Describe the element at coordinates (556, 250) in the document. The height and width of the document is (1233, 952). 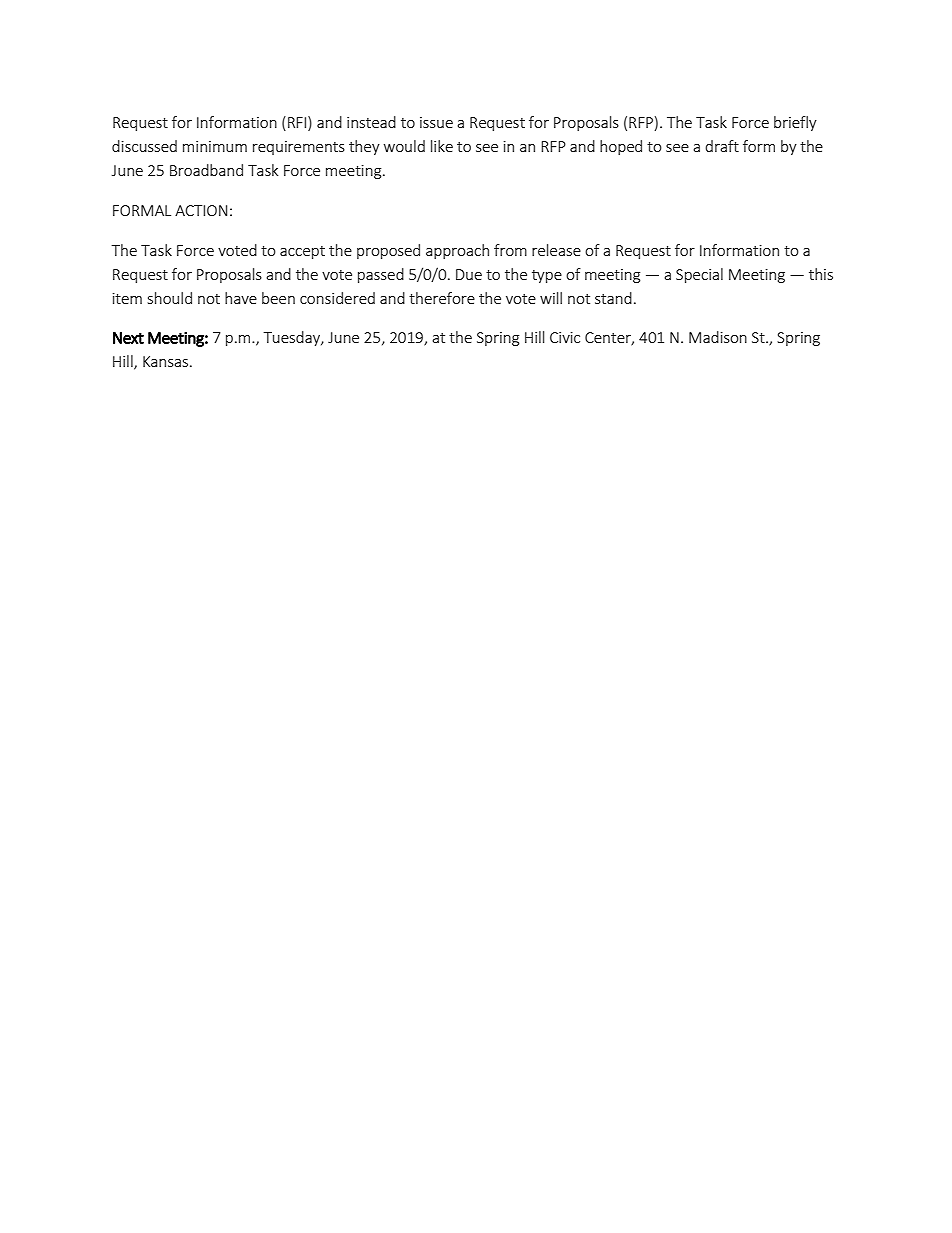
I see `release` at that location.
